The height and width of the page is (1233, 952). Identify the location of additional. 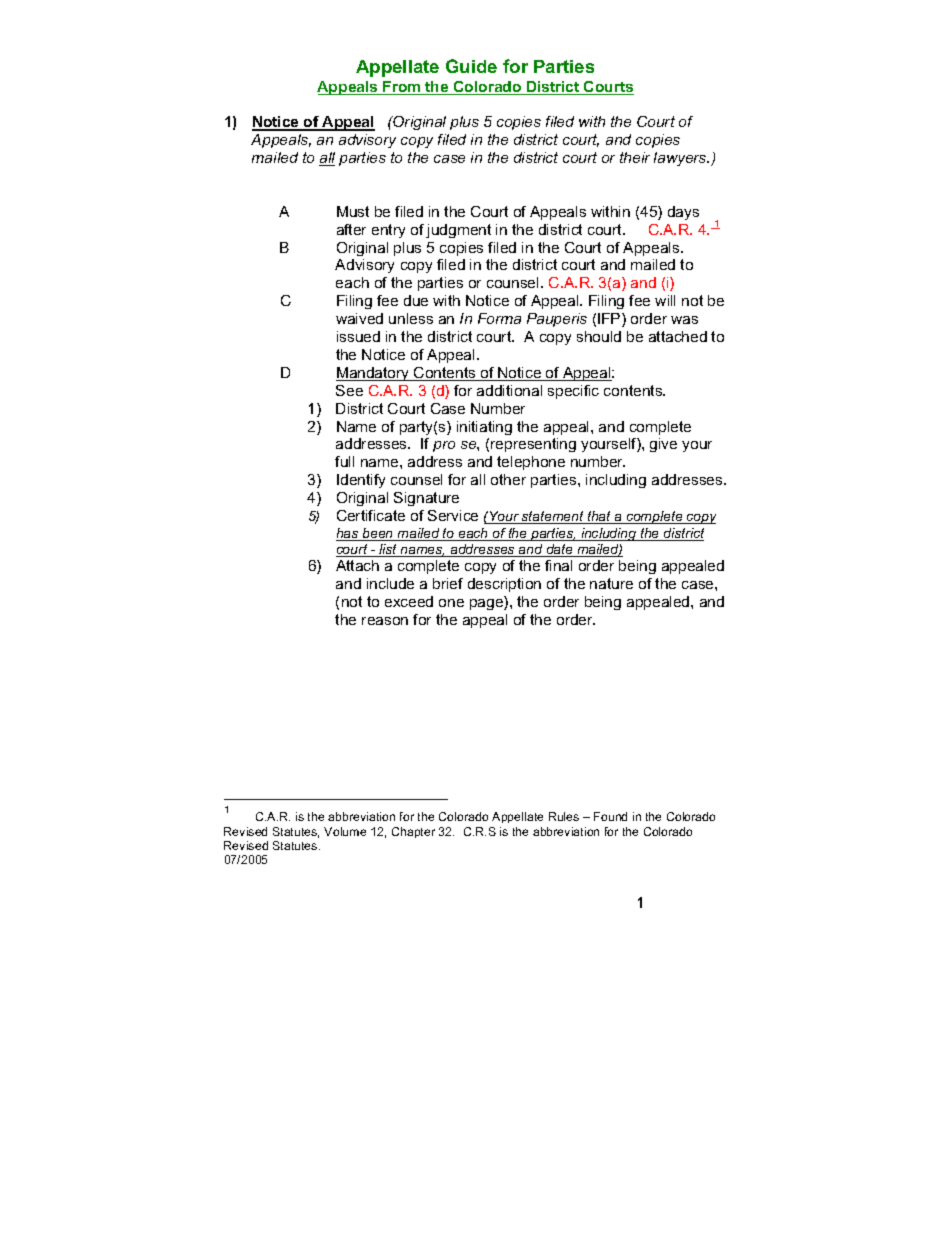
(509, 390).
